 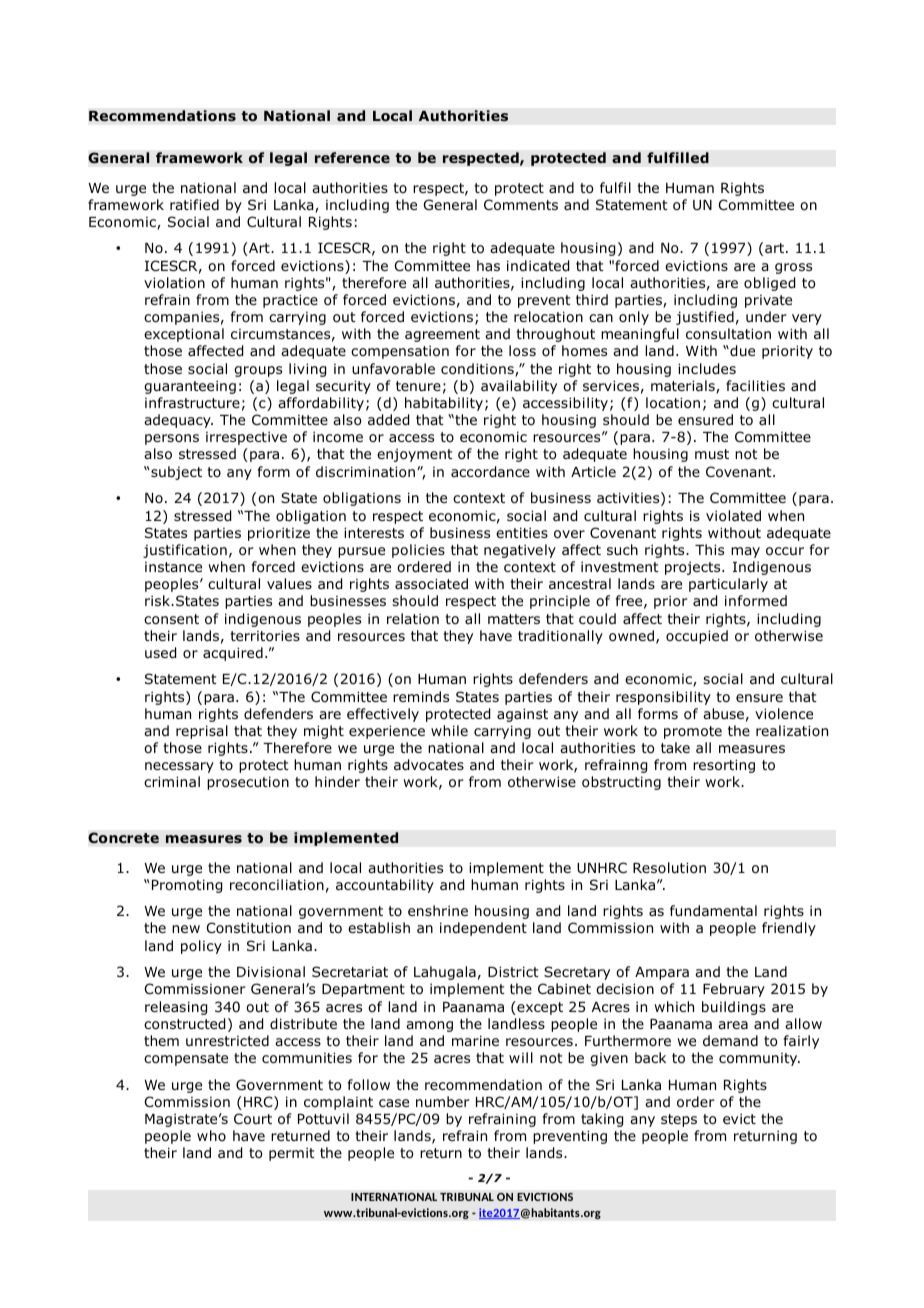 I want to click on ratified, so click(x=194, y=204).
